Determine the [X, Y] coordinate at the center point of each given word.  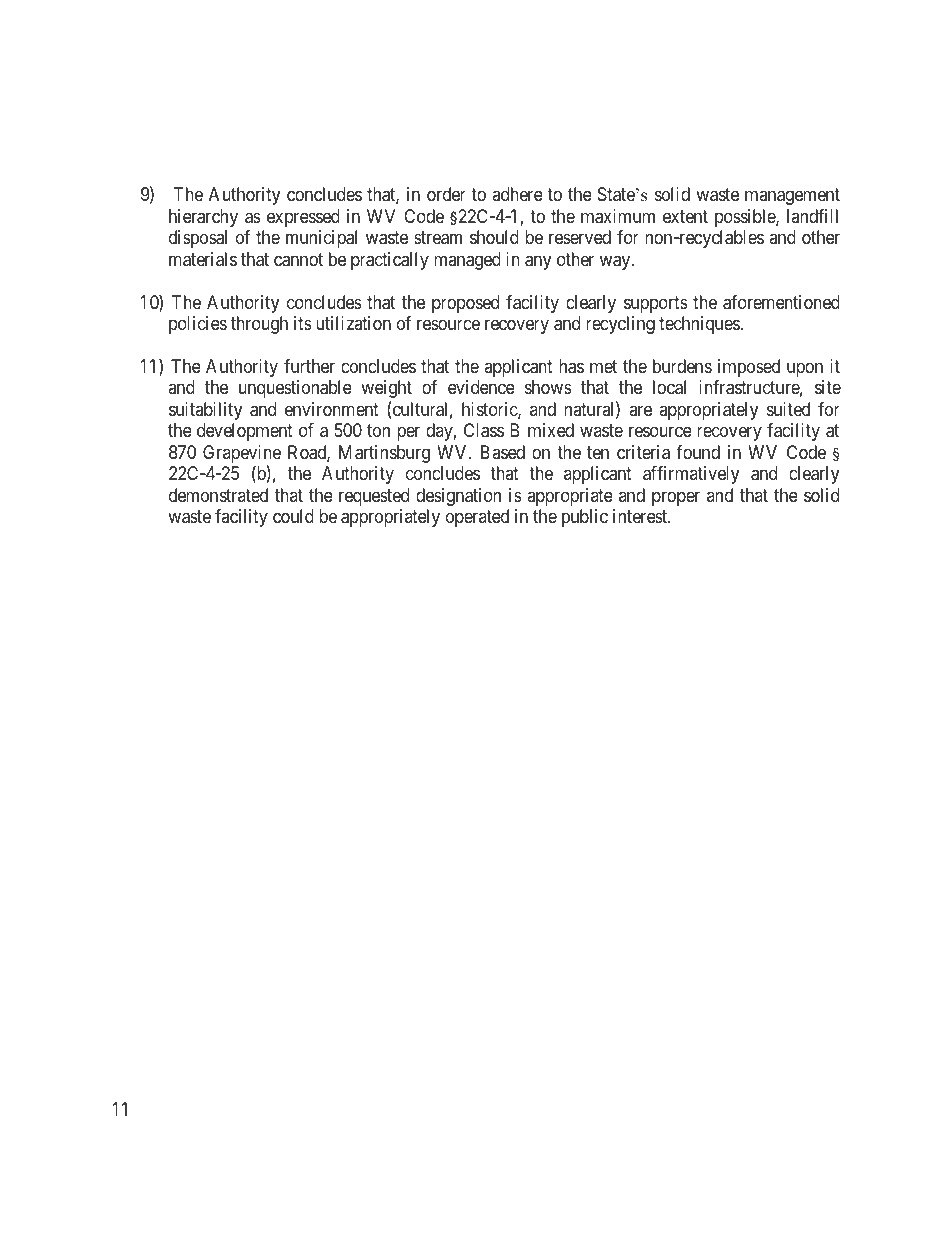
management [792, 196]
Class [484, 430]
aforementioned [781, 302]
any [538, 262]
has [571, 366]
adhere [517, 194]
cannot [298, 260]
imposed [749, 368]
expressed [303, 218]
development [245, 432]
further [309, 366]
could [293, 516]
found [698, 452]
